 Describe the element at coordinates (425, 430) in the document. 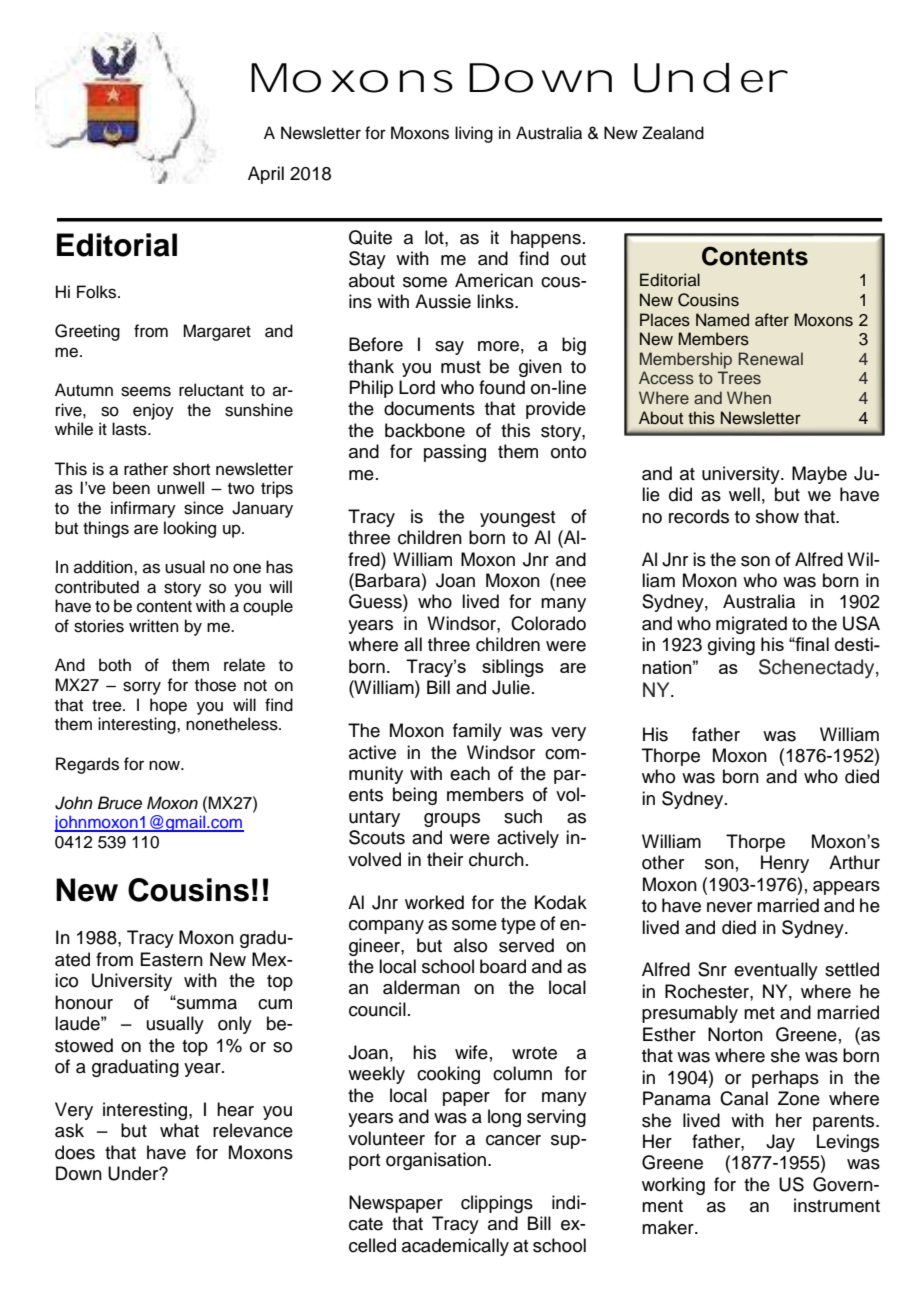

I see `backbone` at that location.
